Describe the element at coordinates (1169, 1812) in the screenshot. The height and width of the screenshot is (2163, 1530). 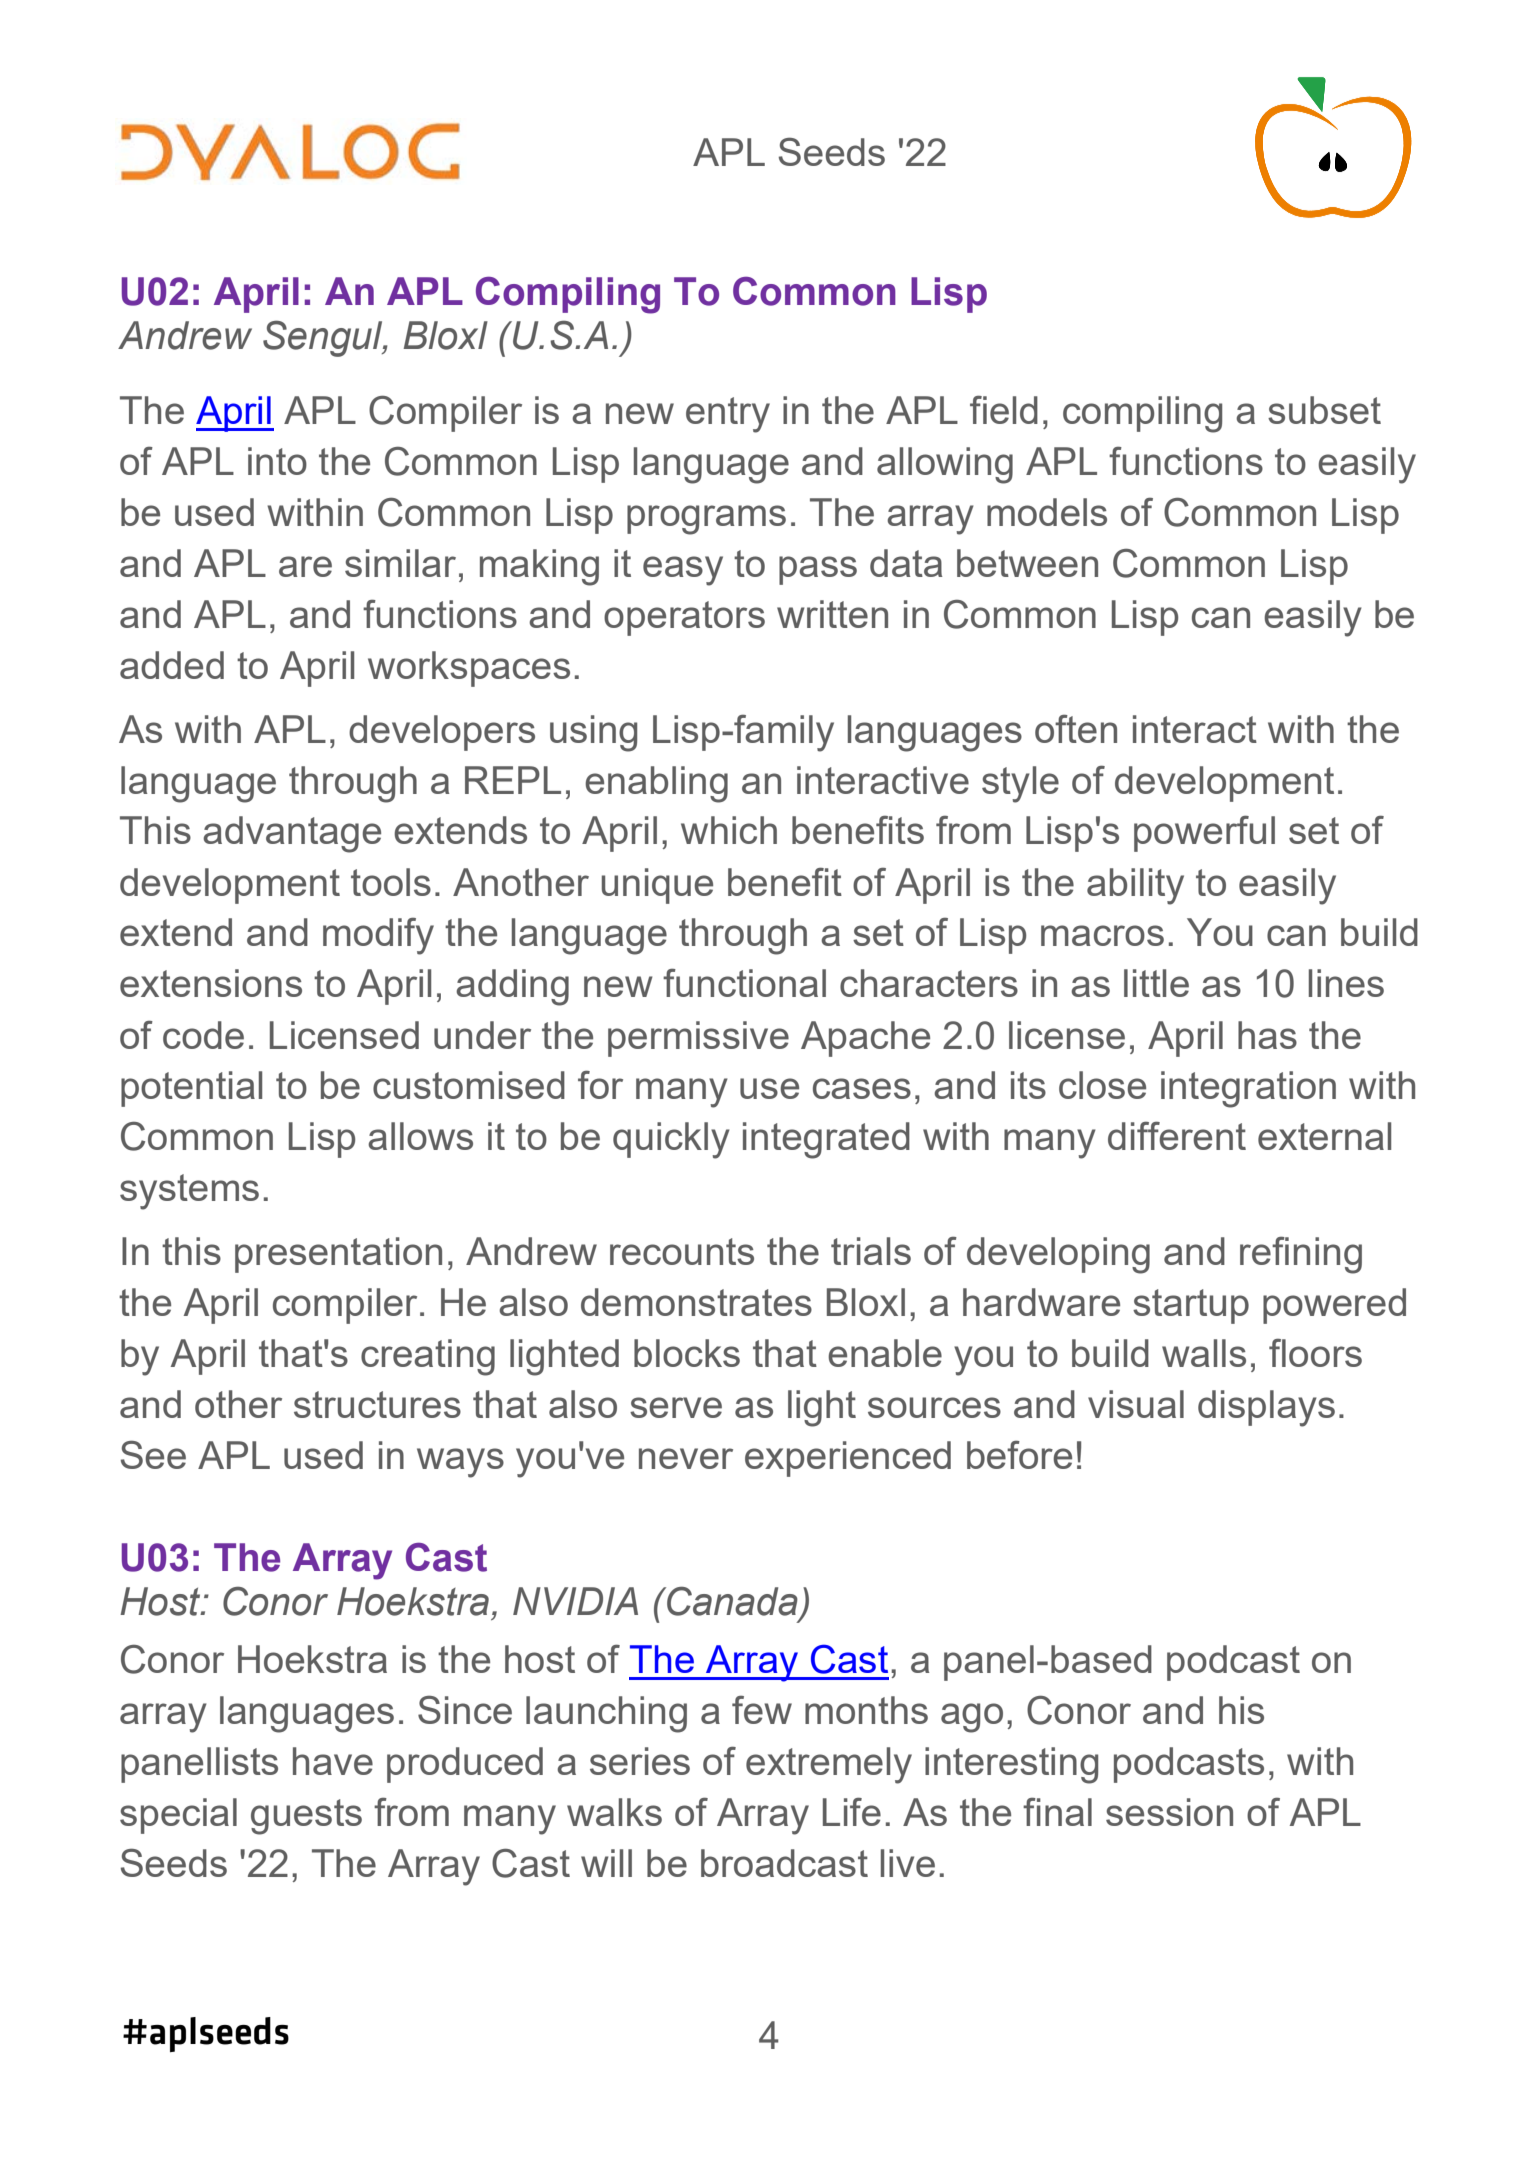
I see `session` at that location.
